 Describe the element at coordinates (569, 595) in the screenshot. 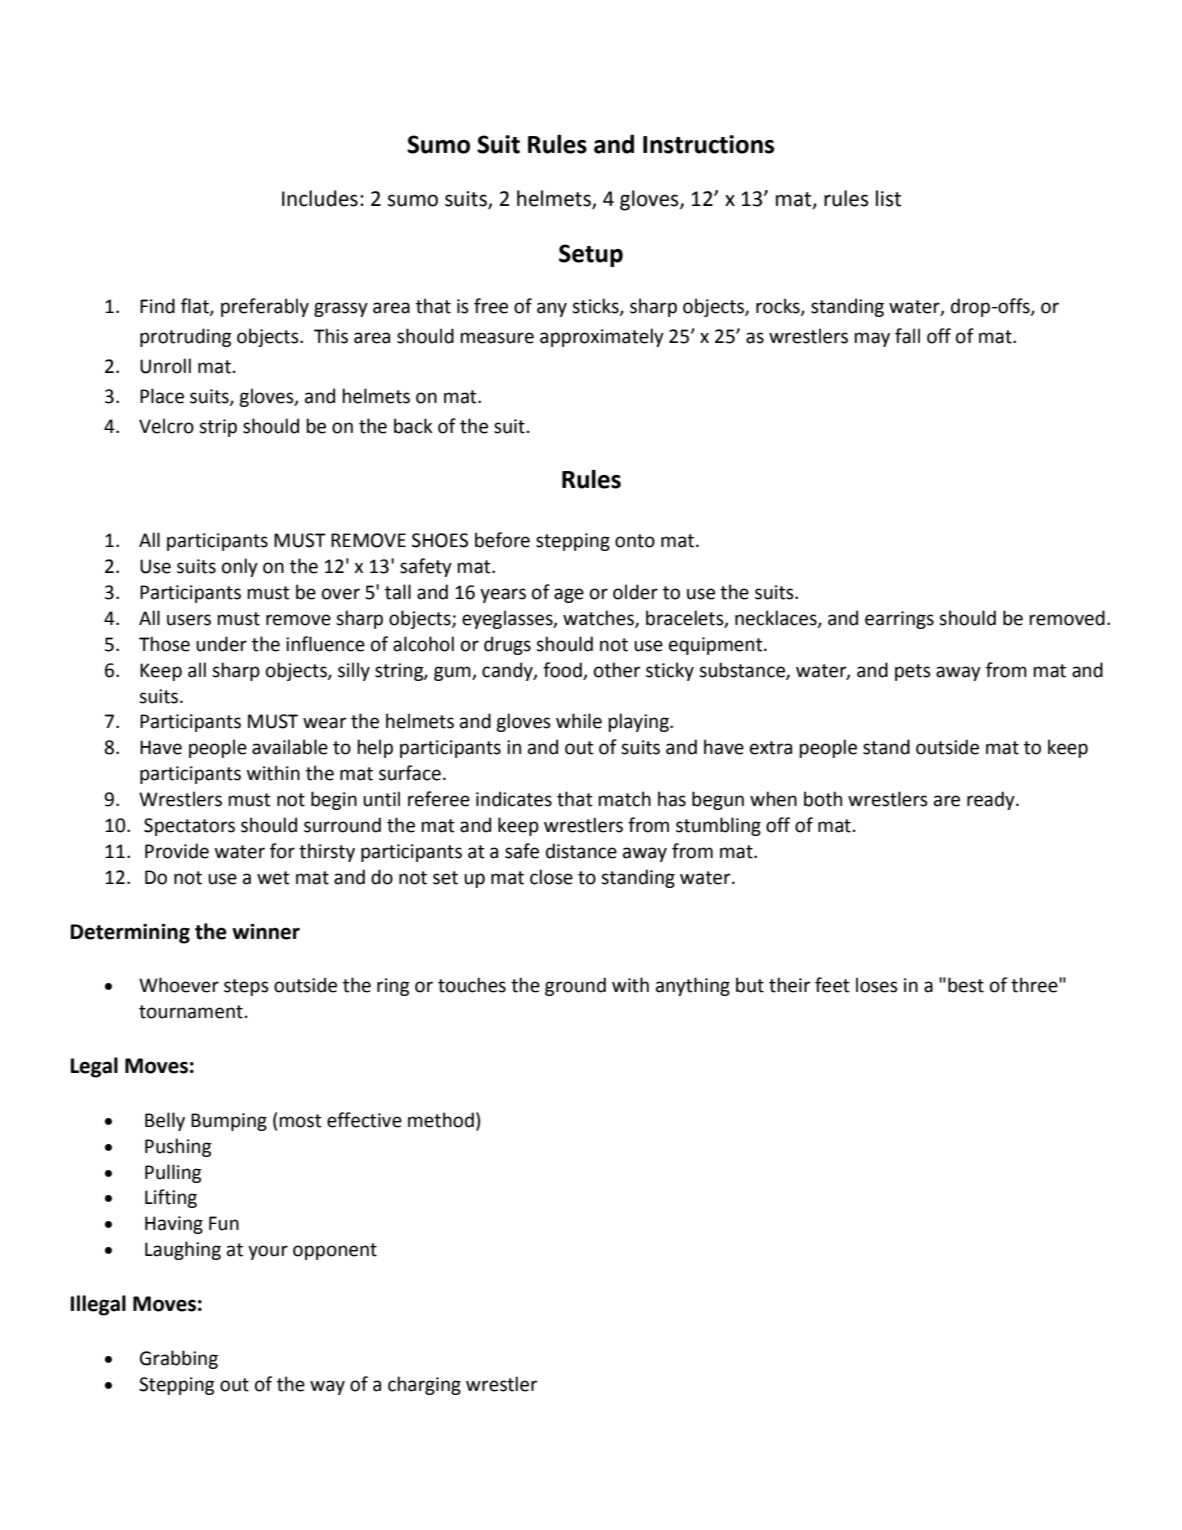

I see `age` at that location.
